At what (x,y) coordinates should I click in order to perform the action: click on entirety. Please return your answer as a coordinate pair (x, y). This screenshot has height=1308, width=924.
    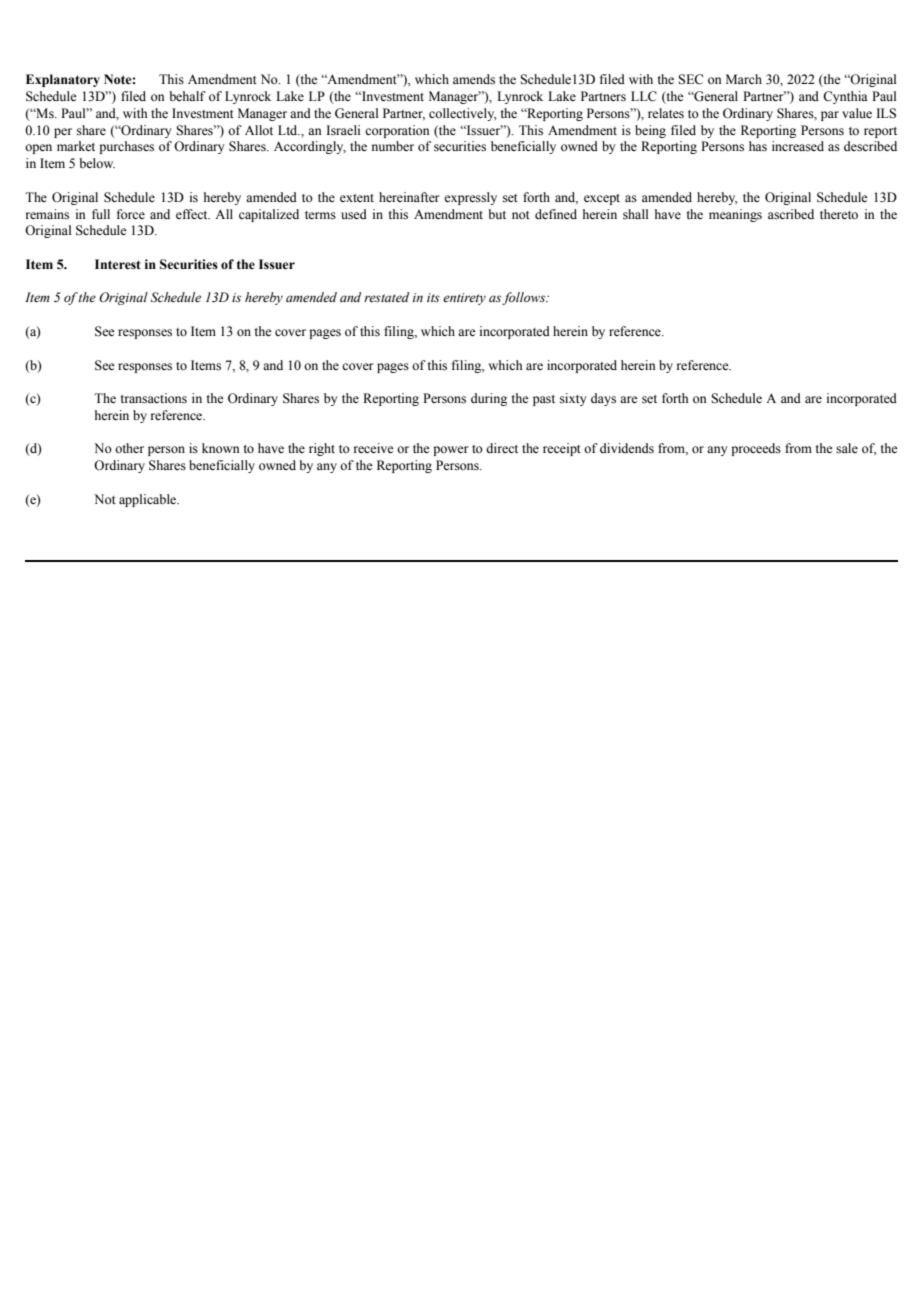
    Looking at the image, I should click on (464, 299).
